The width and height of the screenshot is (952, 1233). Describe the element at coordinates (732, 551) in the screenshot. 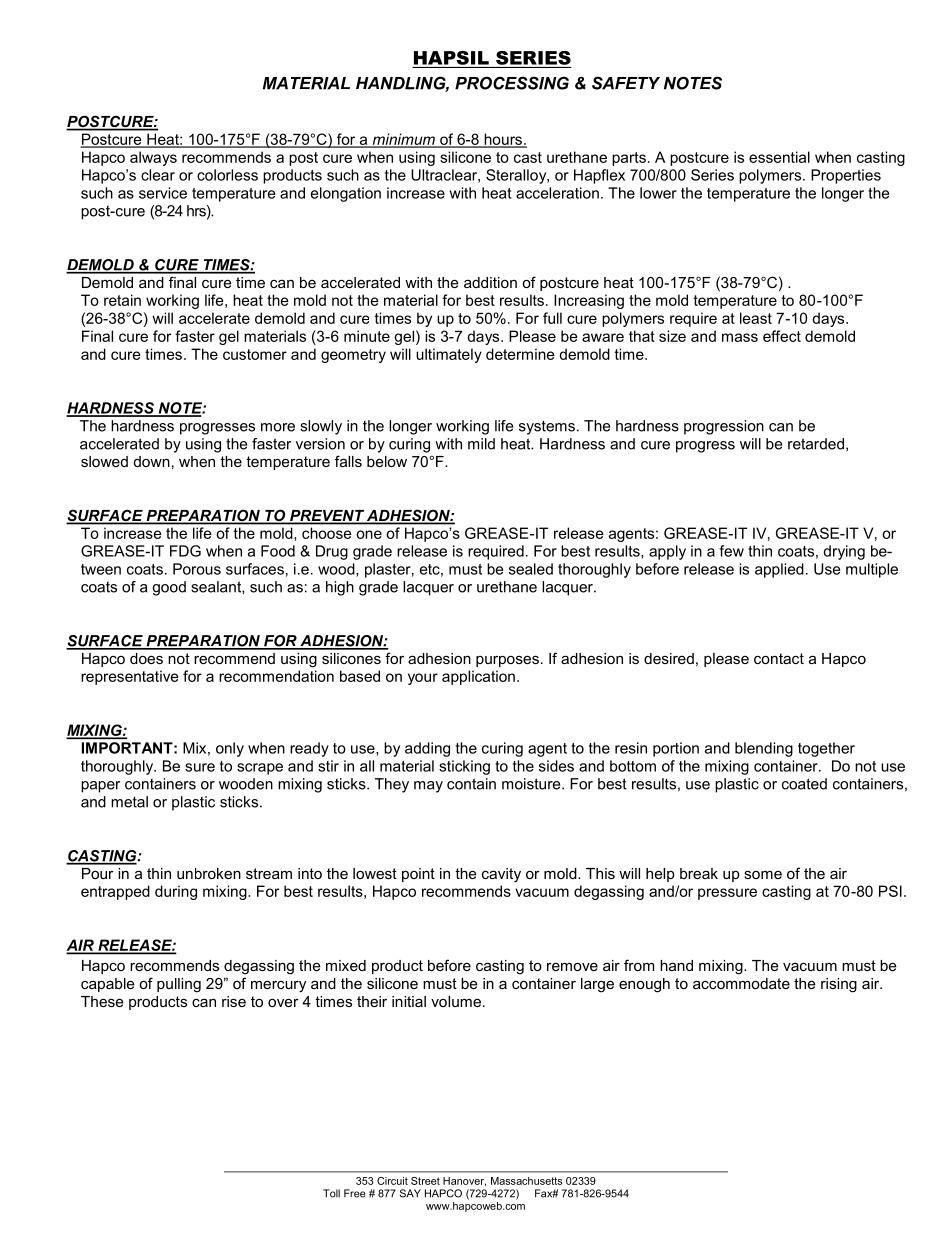

I see `few` at that location.
